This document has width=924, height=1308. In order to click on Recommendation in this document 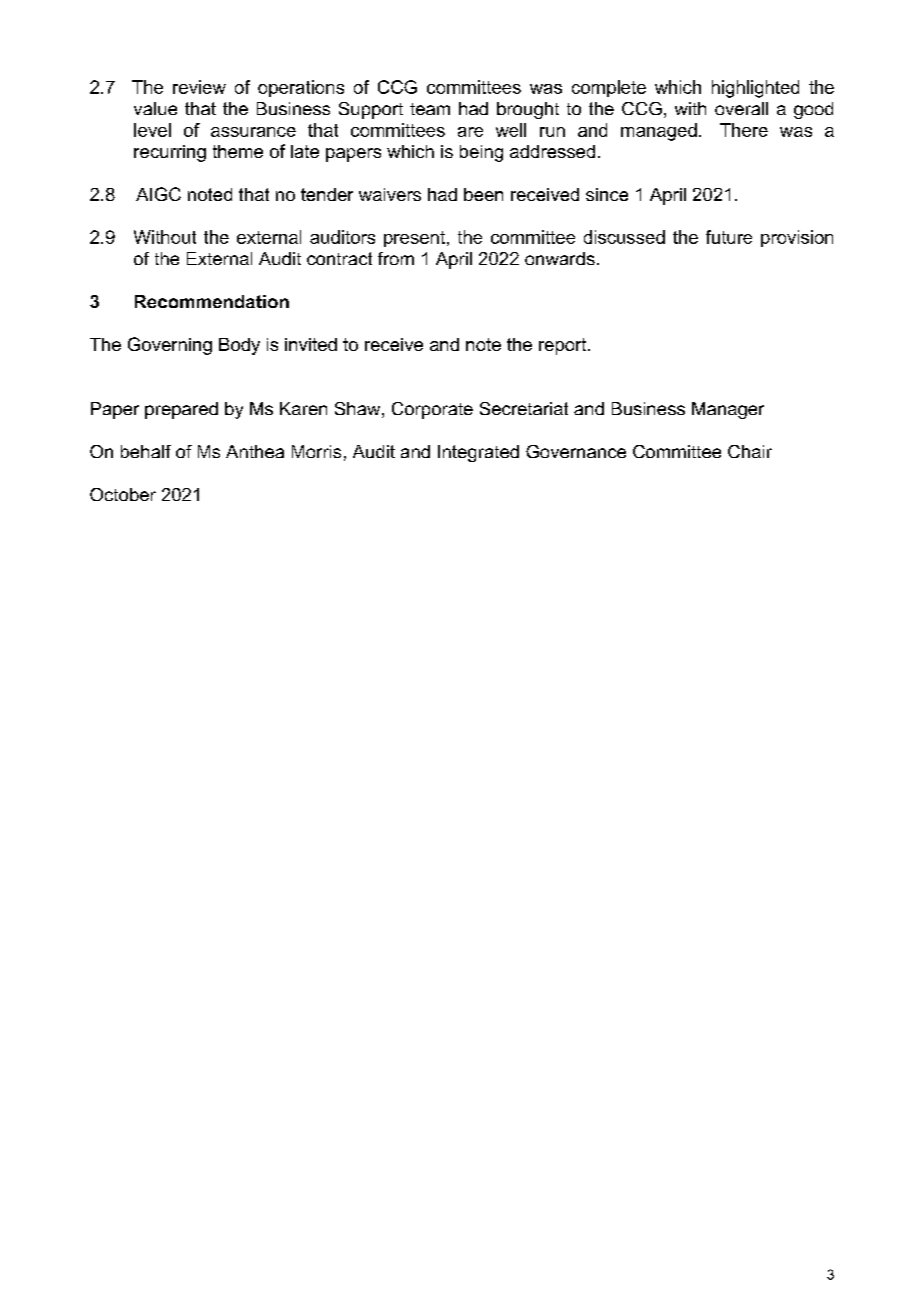, I will do `click(212, 301)`.
